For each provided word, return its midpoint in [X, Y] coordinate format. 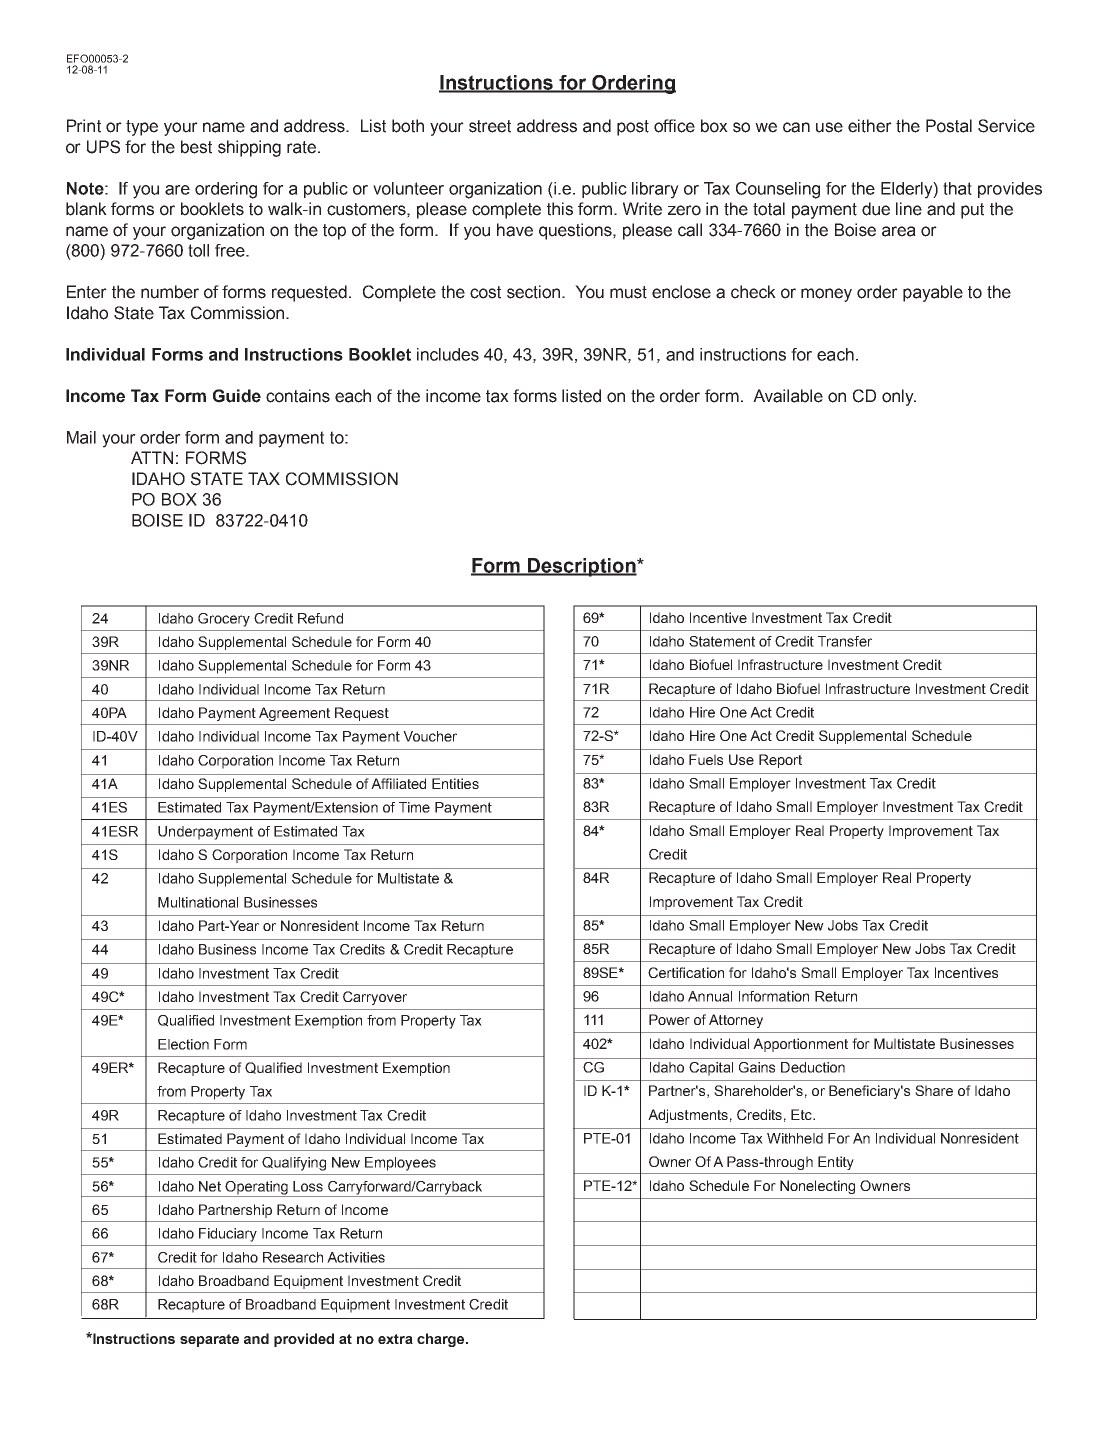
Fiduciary [228, 1235]
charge [442, 1340]
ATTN [152, 457]
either [870, 126]
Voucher [430, 736]
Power [669, 1019]
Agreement [294, 714]
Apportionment [800, 1045]
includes [448, 354]
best [196, 147]
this [560, 209]
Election [183, 1044]
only [899, 397]
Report [780, 761]
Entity [836, 1163]
